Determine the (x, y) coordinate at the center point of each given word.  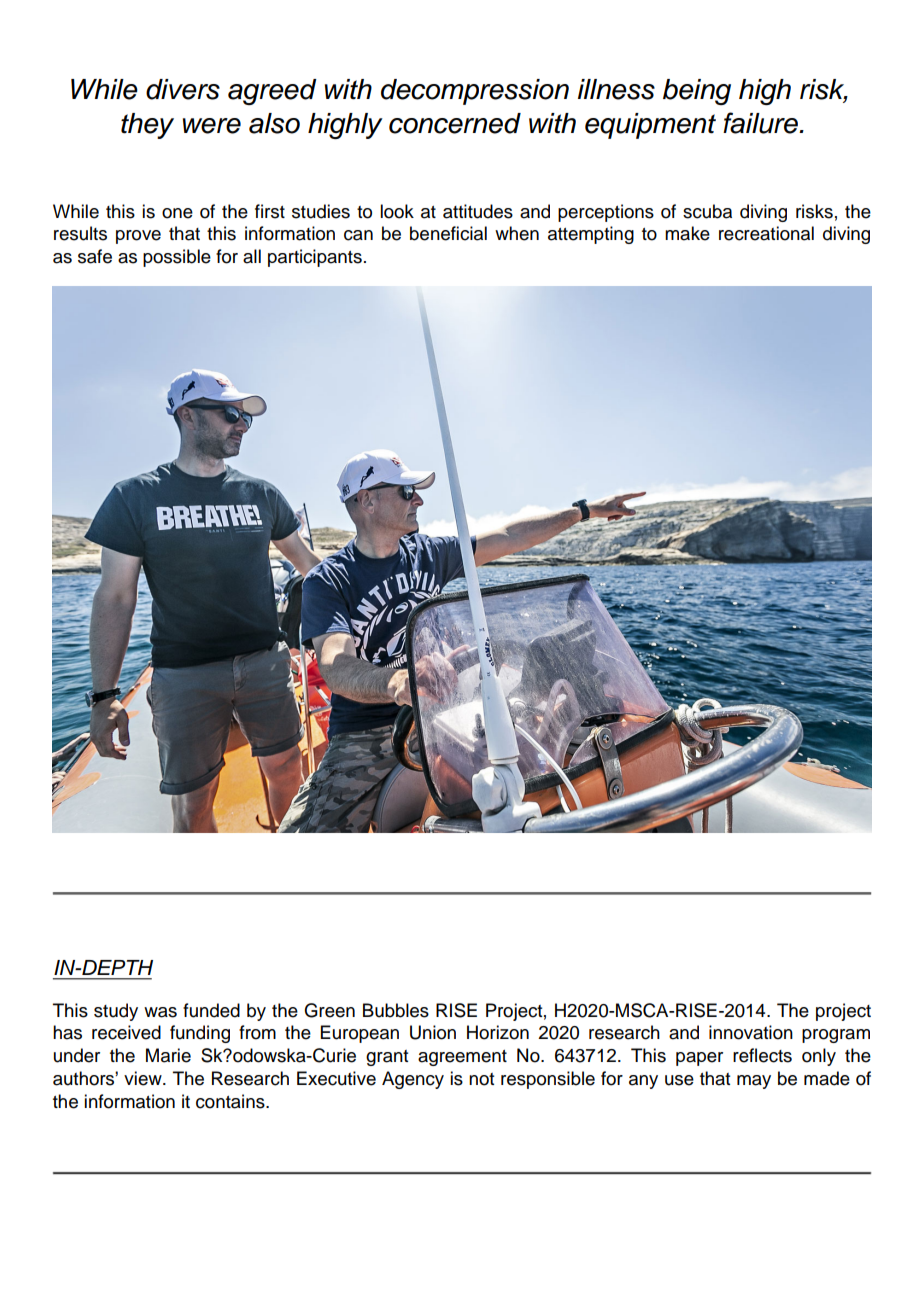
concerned (455, 123)
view (144, 1078)
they (147, 126)
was (160, 1012)
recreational (766, 233)
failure (762, 123)
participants (315, 258)
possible (177, 258)
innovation (751, 1032)
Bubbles (396, 1010)
